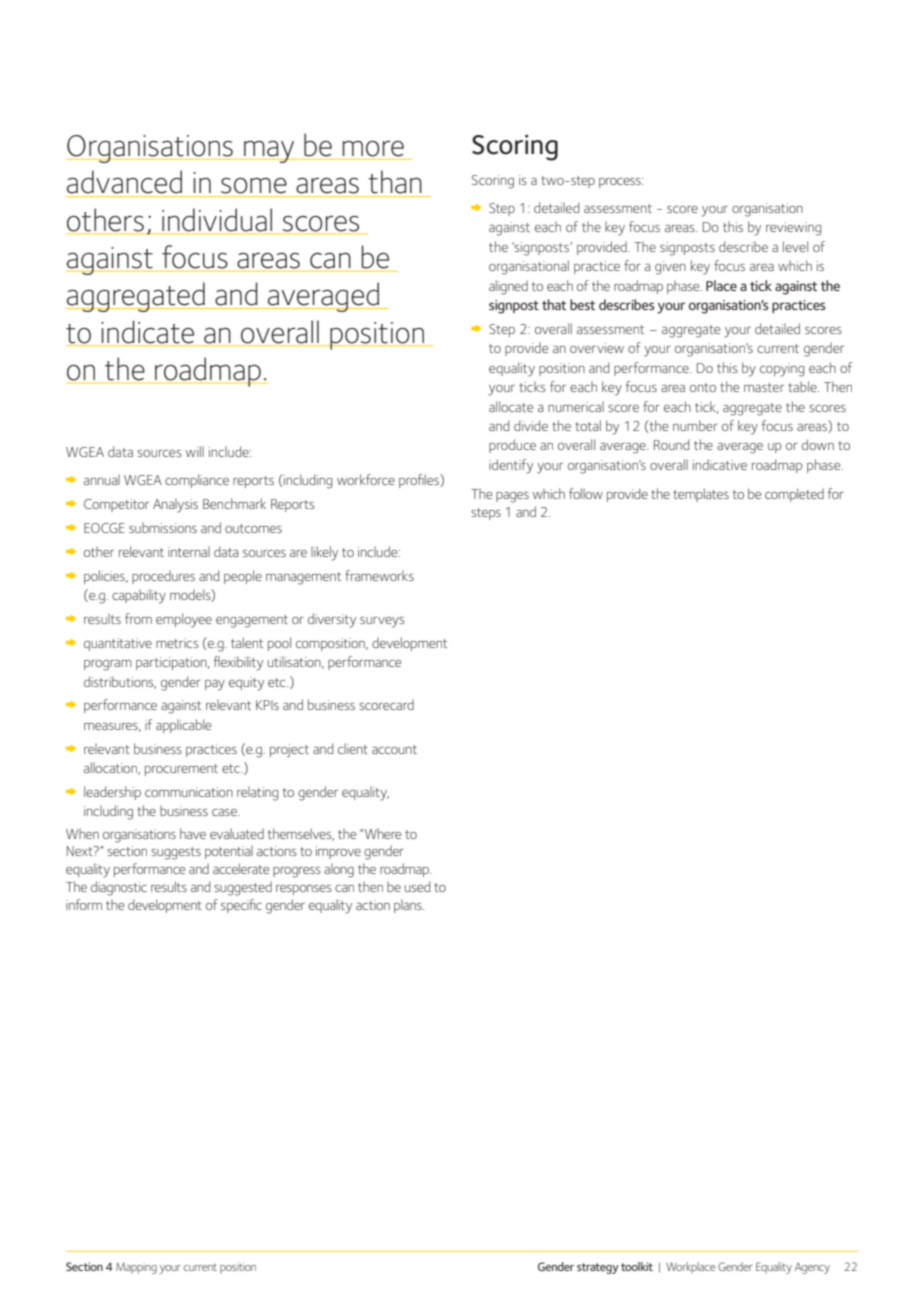  Describe the element at coordinates (394, 749) in the image. I see `account` at that location.
